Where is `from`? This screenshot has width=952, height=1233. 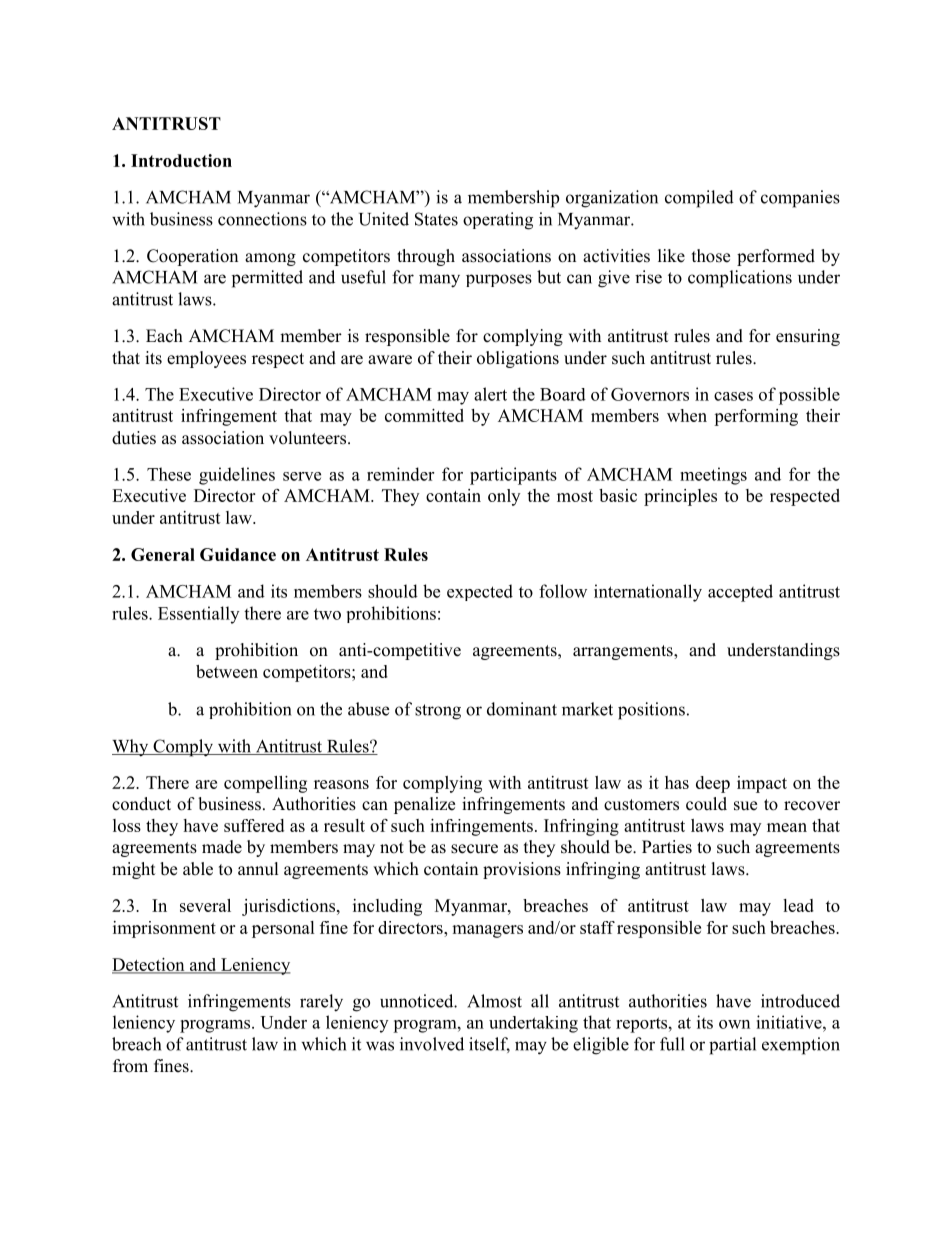 from is located at coordinates (130, 1066).
